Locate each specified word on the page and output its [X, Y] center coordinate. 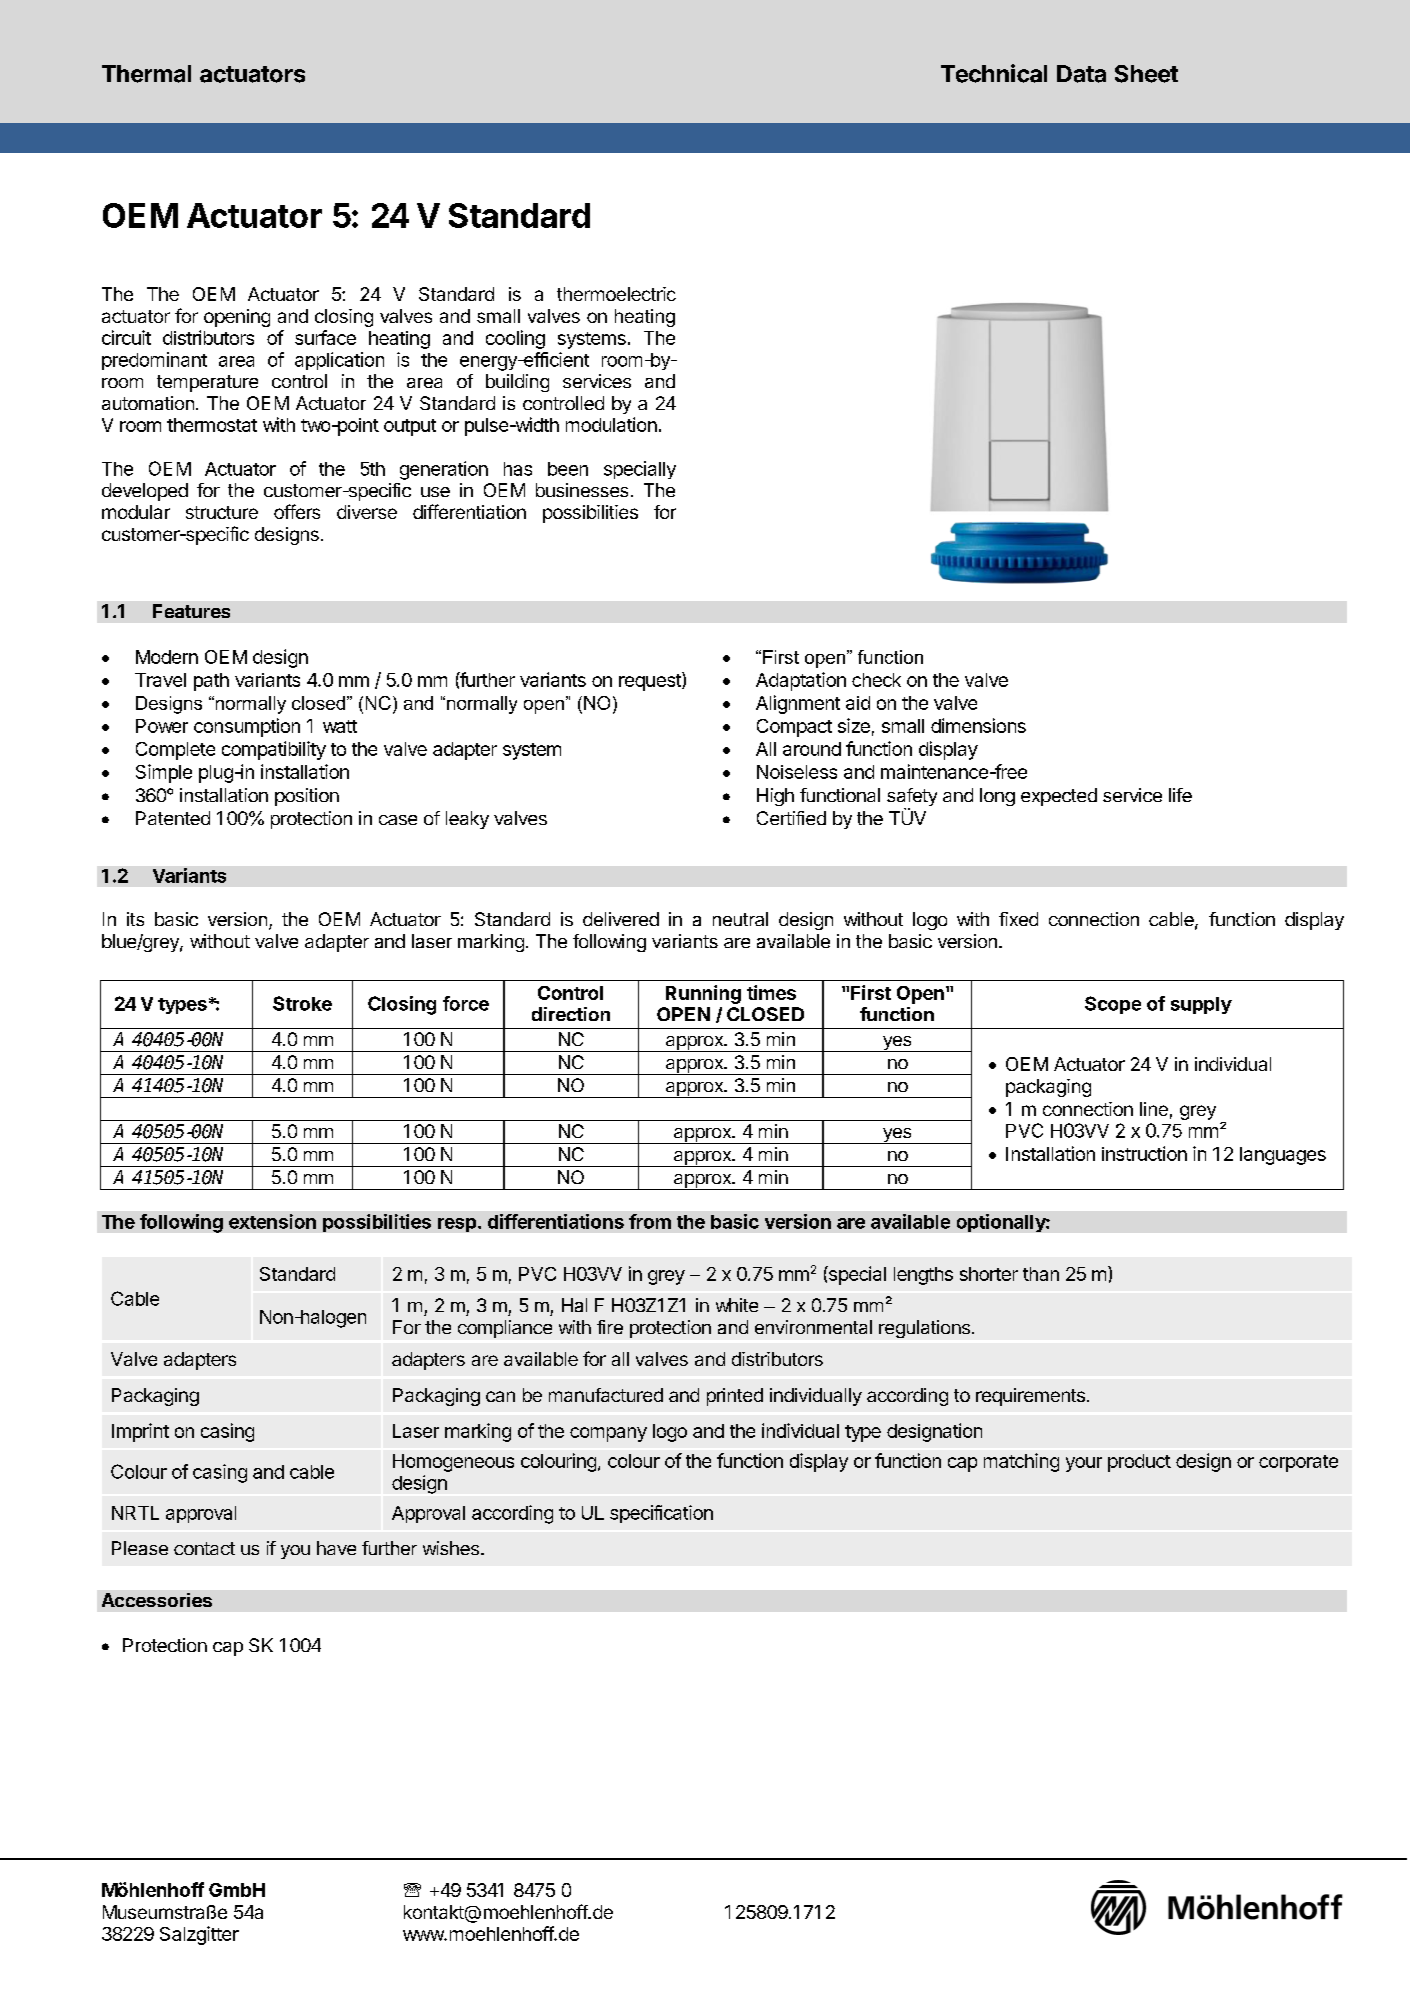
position [307, 797]
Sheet [1146, 74]
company [608, 1434]
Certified [791, 818]
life [1180, 795]
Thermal [146, 74]
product [1139, 1463]
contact [204, 1548]
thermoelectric [616, 294]
